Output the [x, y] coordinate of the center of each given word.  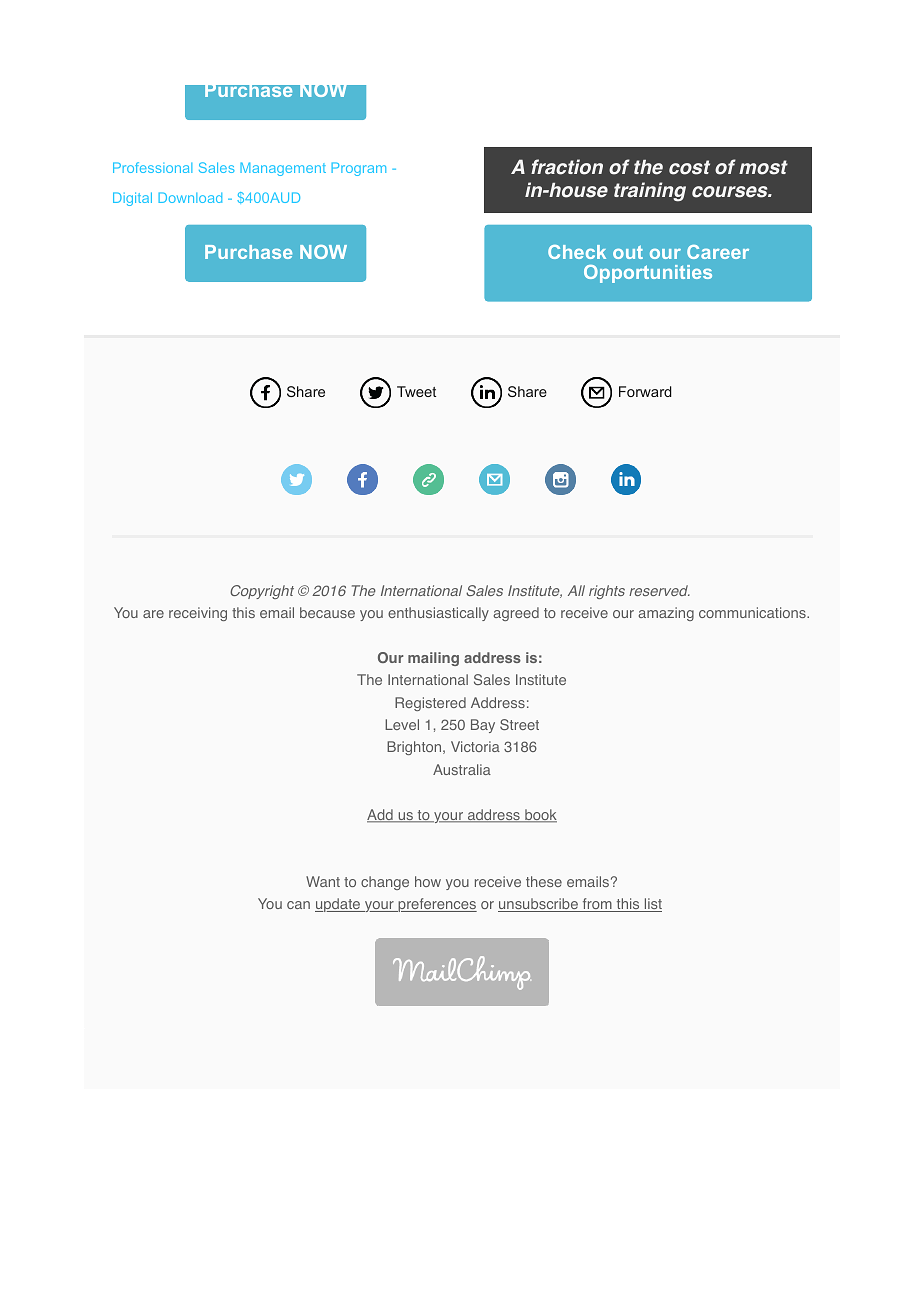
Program [358, 169]
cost [689, 167]
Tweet [416, 391]
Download [190, 197]
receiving [198, 614]
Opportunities [648, 274]
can [298, 905]
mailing [433, 659]
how [428, 881]
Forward [645, 391]
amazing [666, 614]
